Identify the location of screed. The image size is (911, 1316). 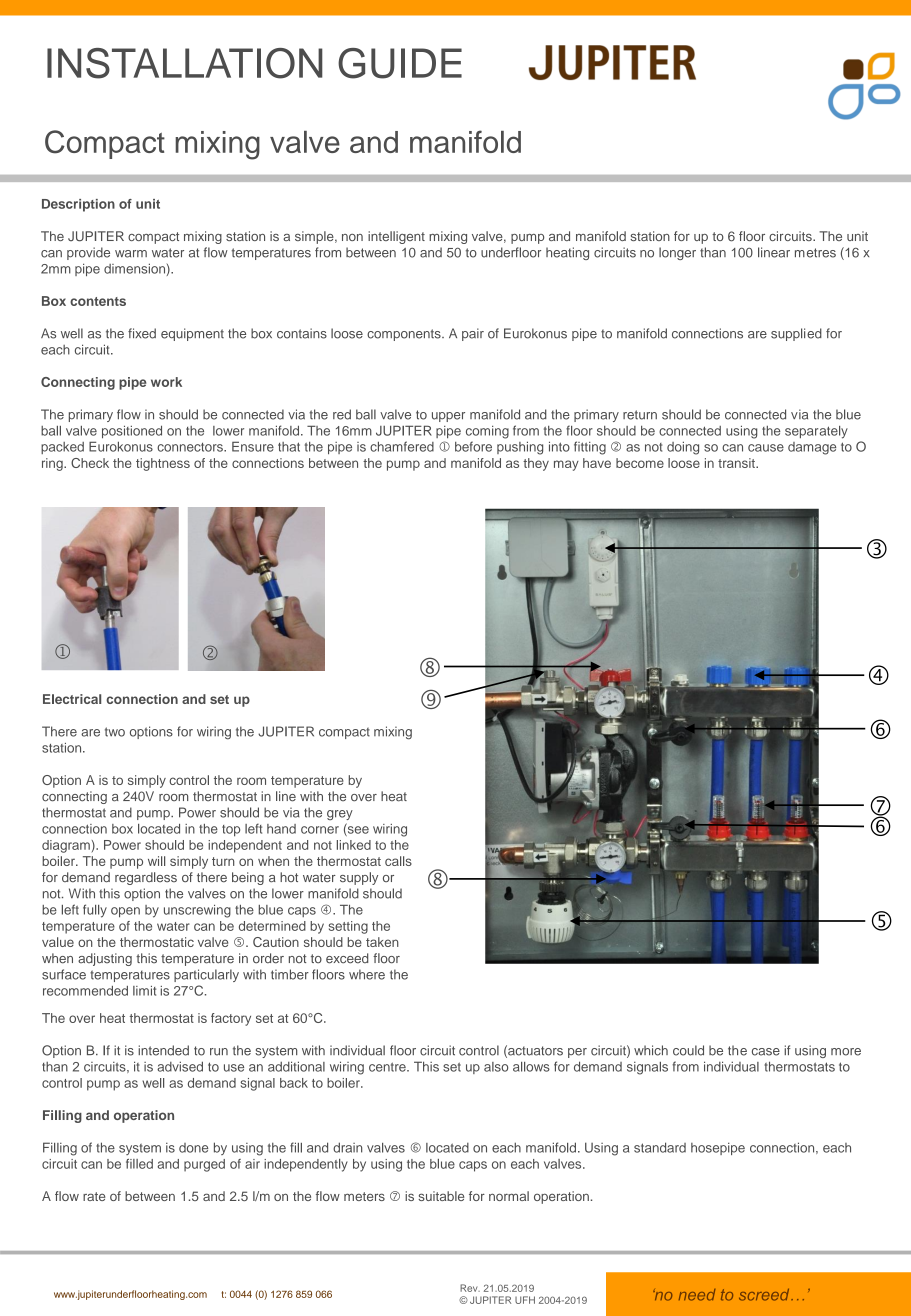
(765, 1295).
